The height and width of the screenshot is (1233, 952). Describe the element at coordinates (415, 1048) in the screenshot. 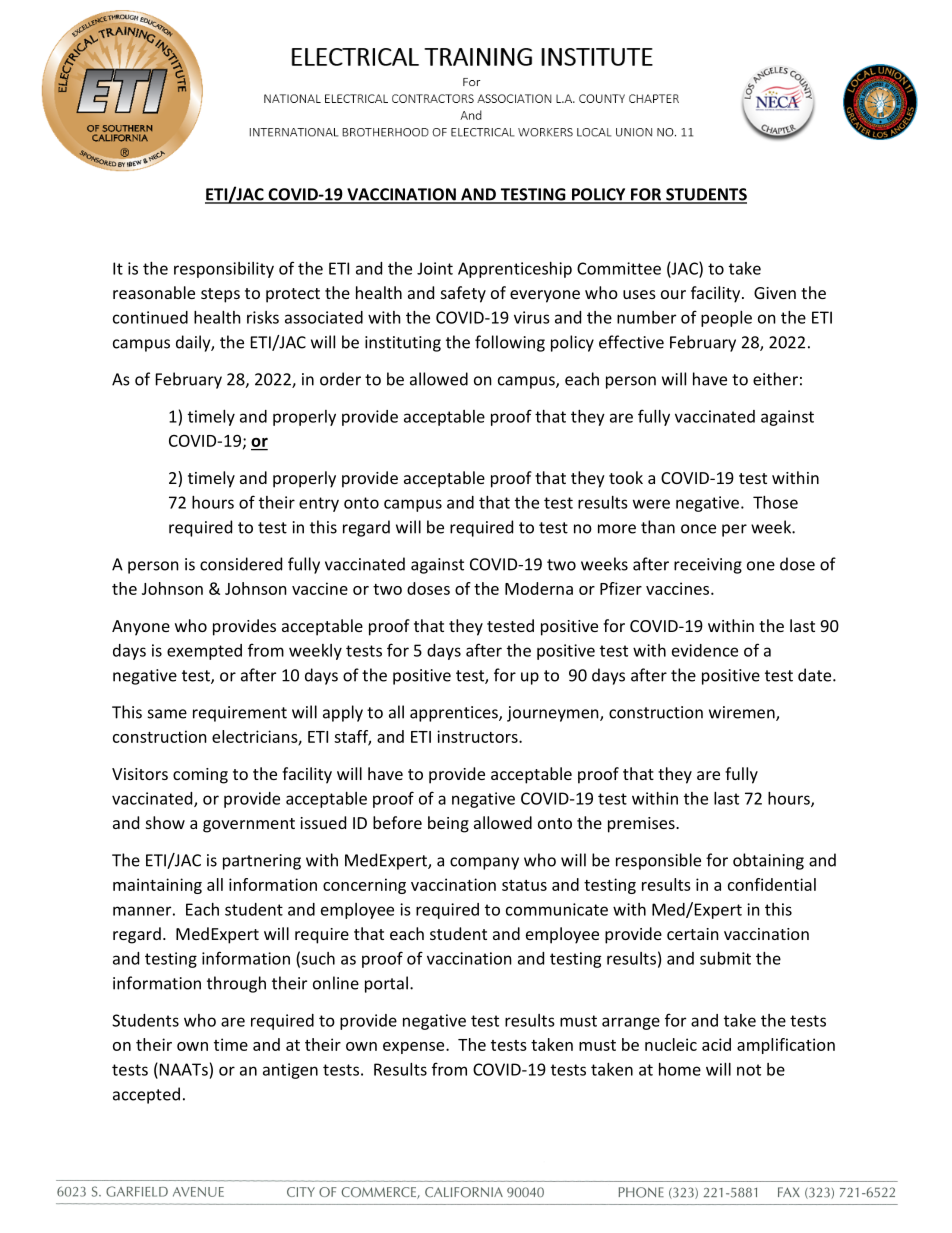

I see `expense` at that location.
